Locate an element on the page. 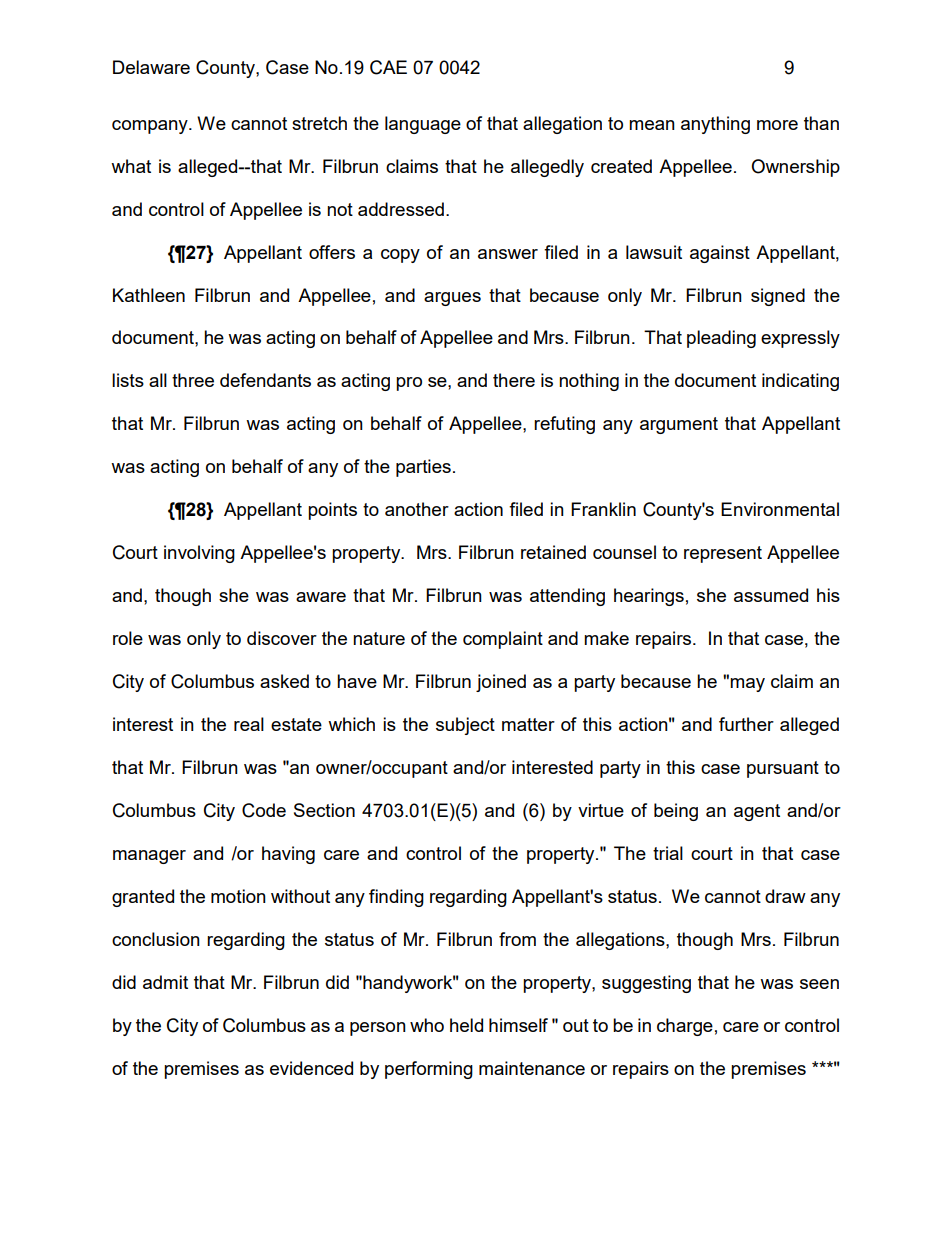 This document has height=1233, width=952. involving is located at coordinates (199, 554).
